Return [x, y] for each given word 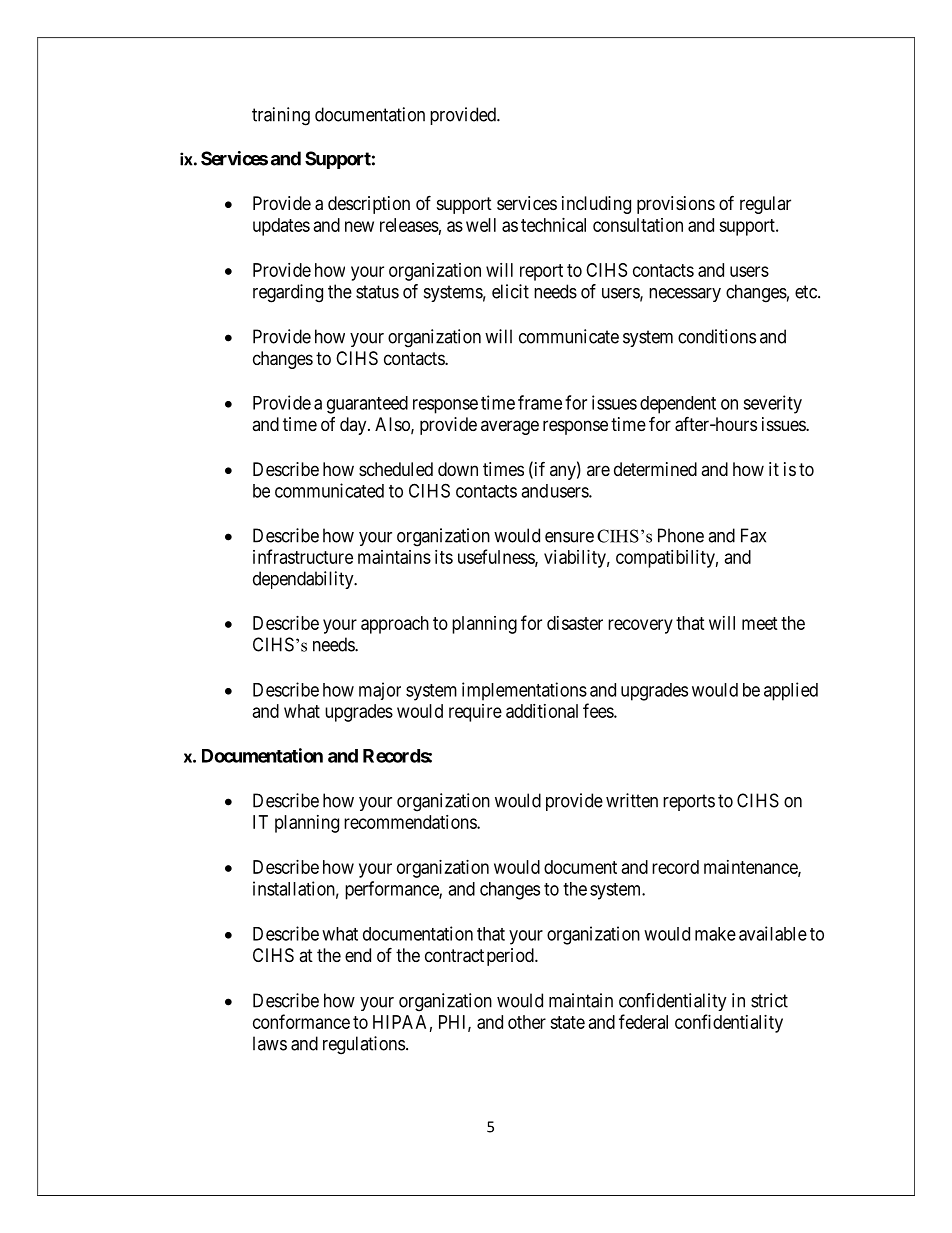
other [527, 1022]
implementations [524, 691]
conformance [301, 1021]
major [380, 691]
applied [791, 691]
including [596, 205]
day [354, 426]
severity [772, 404]
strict [769, 1000]
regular [765, 205]
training [281, 116]
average [510, 427]
